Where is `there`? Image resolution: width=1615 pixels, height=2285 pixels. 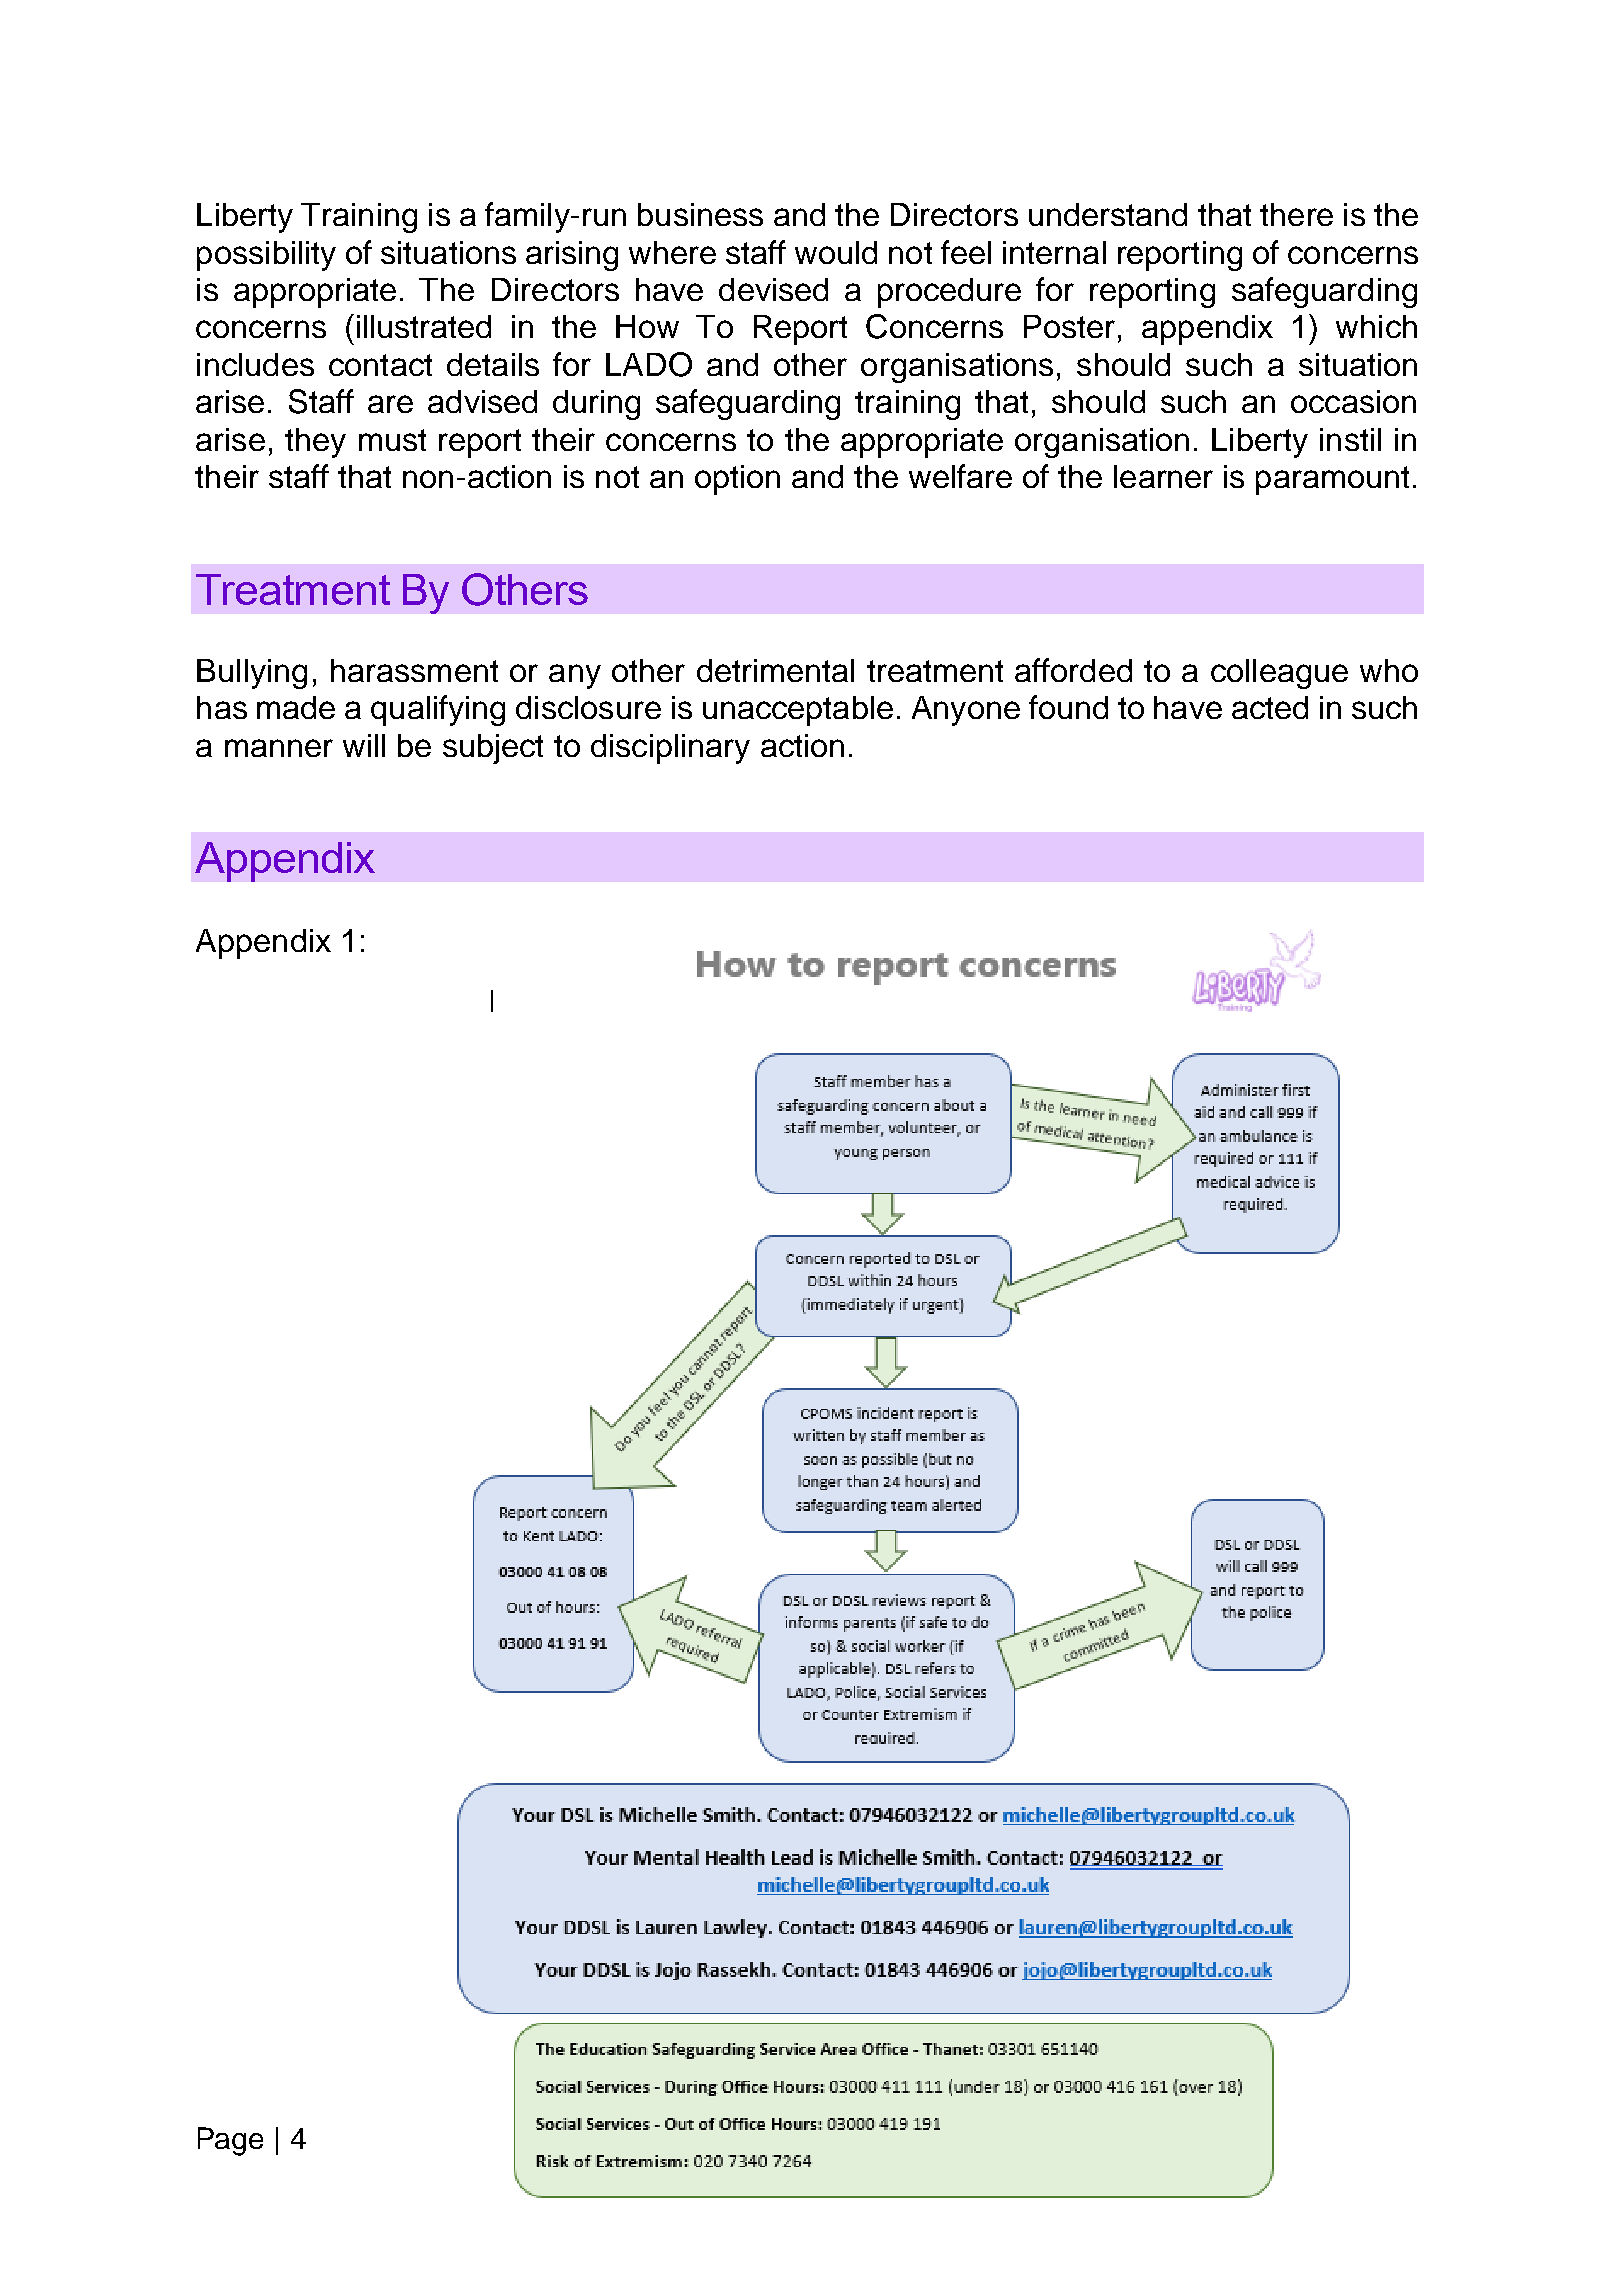 there is located at coordinates (1296, 214).
